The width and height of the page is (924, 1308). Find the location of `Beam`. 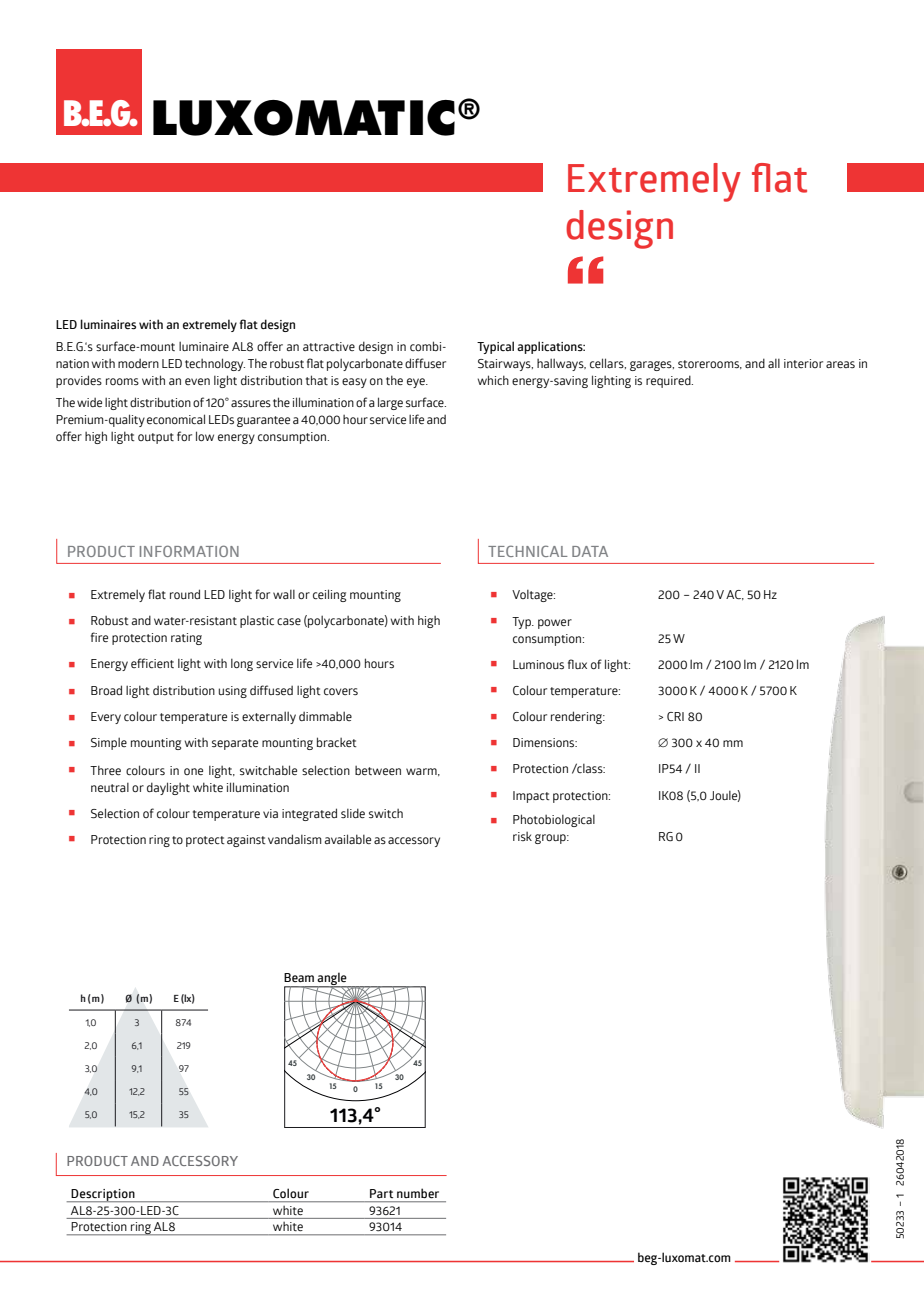

Beam is located at coordinates (299, 977).
